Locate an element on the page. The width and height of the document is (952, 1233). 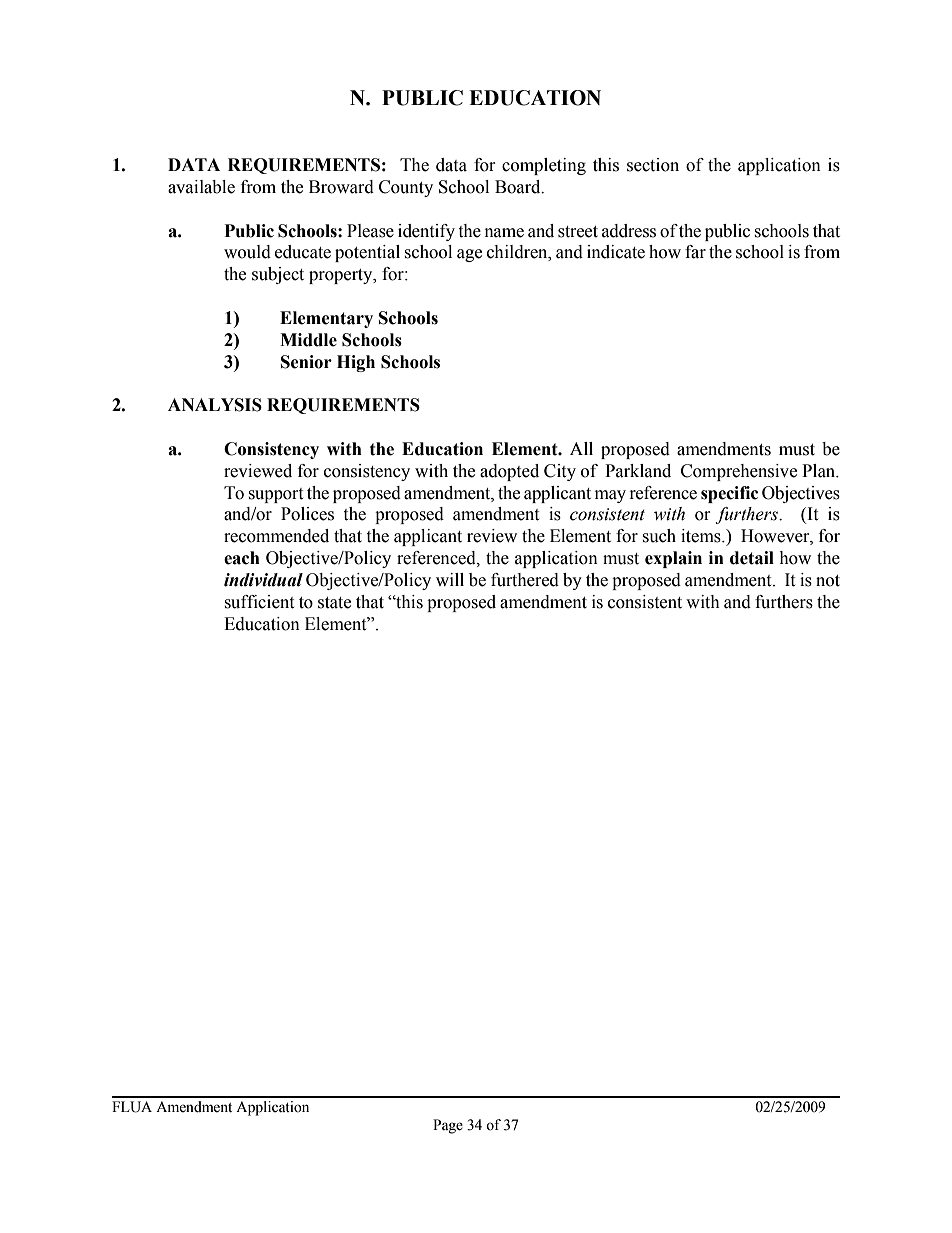
Broward is located at coordinates (341, 187).
